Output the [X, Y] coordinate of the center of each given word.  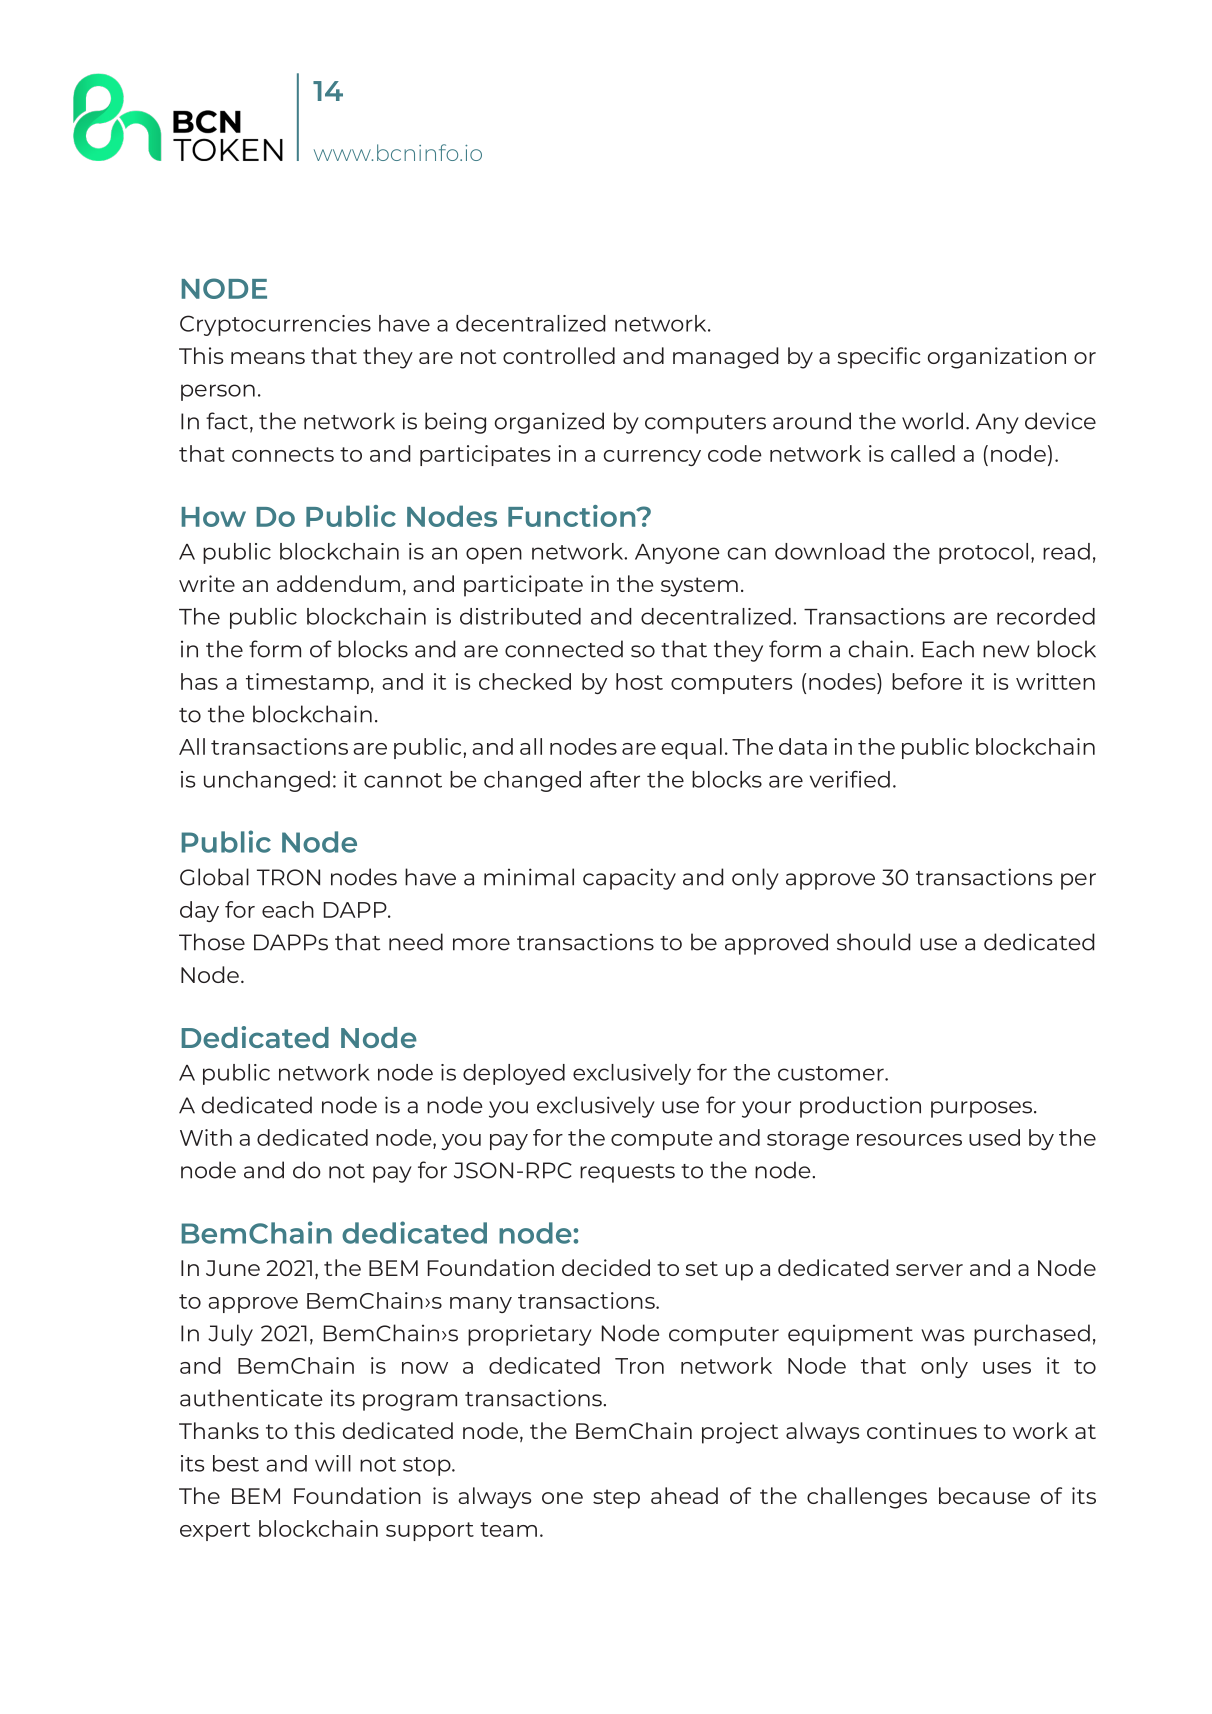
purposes [981, 1109]
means [268, 358]
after [615, 779]
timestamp [307, 683]
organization [997, 358]
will [333, 1463]
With [206, 1137]
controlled [559, 355]
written [1055, 681]
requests [627, 1173]
